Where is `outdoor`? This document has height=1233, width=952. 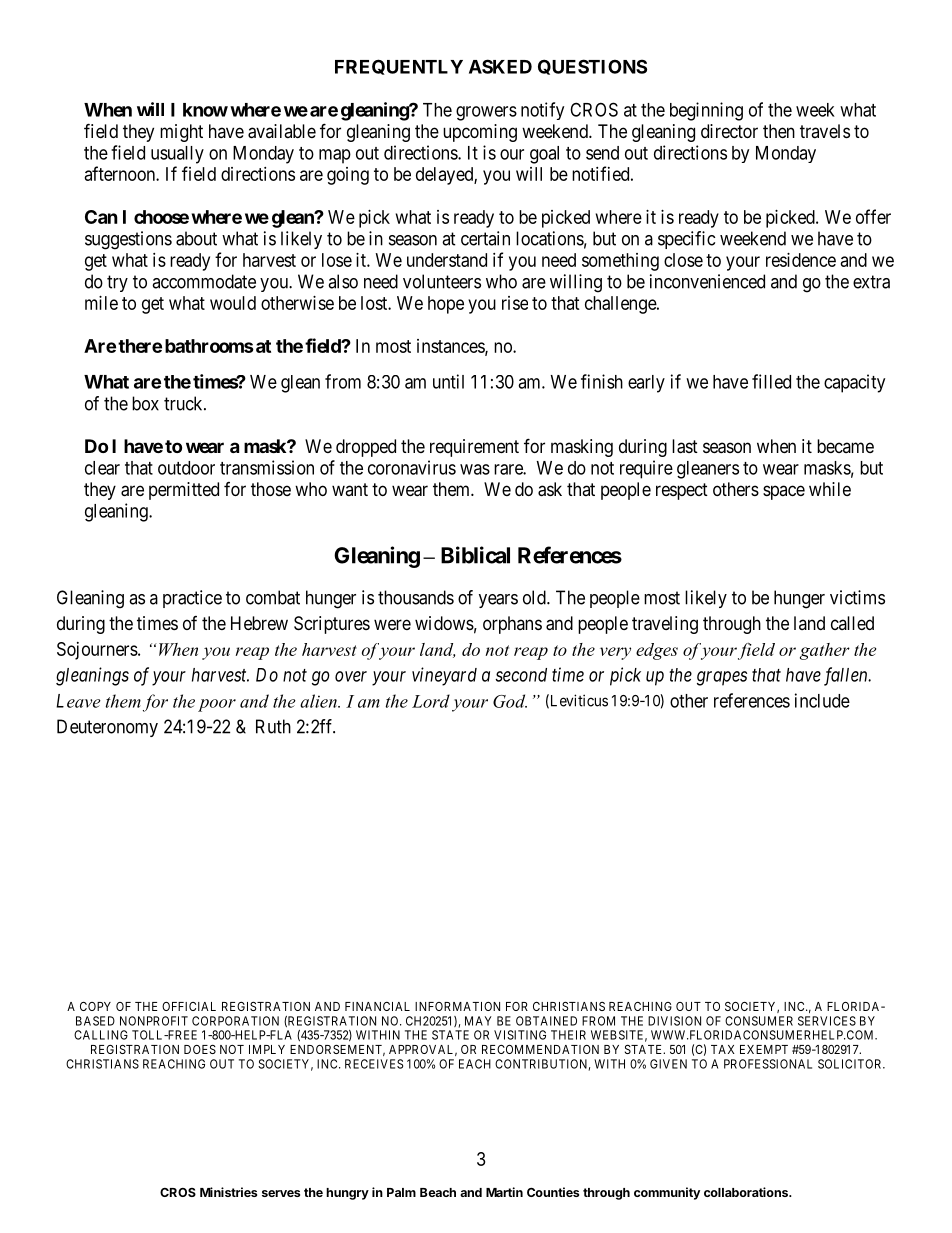
outdoor is located at coordinates (186, 468).
